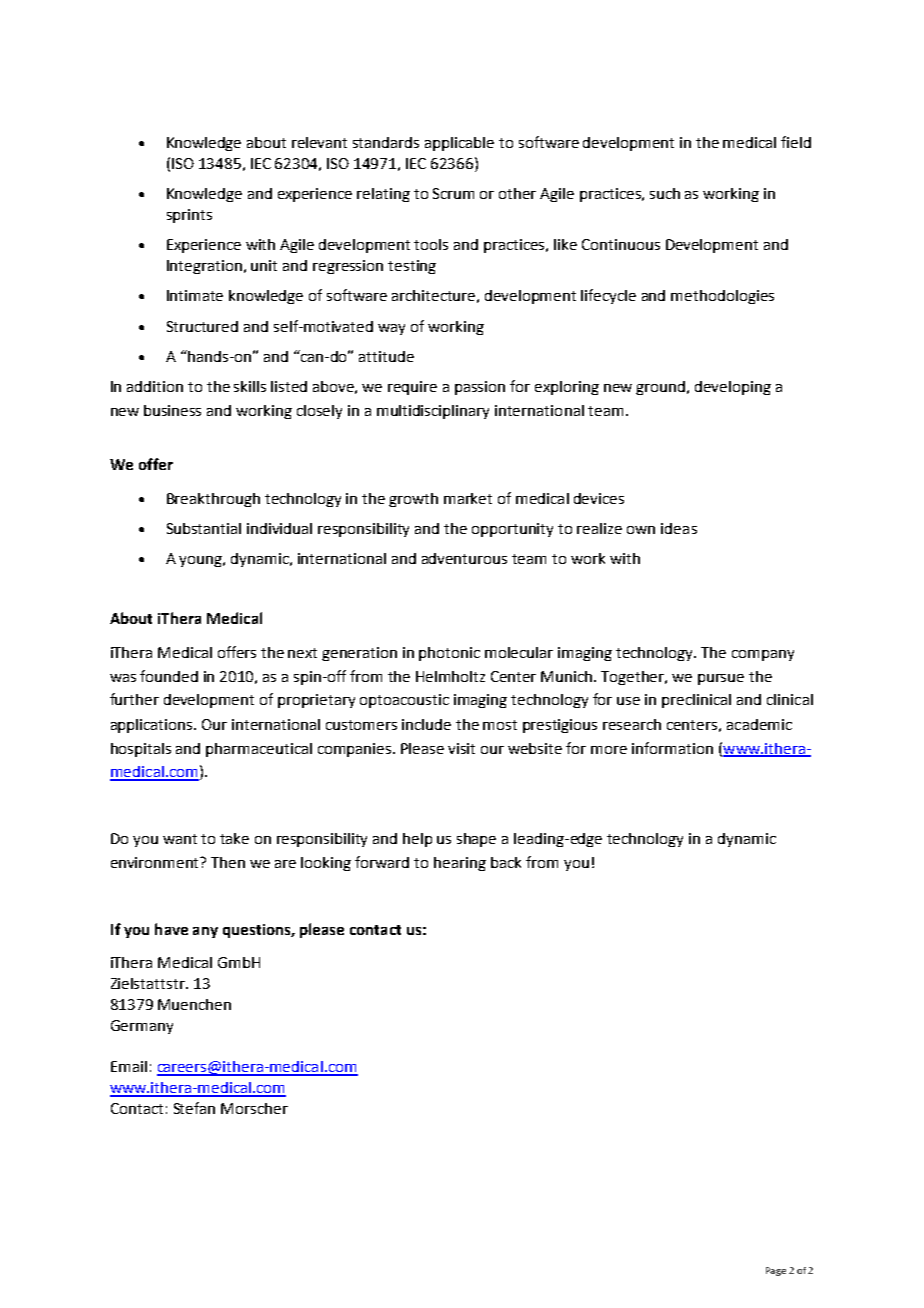 The image size is (924, 1308). I want to click on sprints, so click(189, 216).
